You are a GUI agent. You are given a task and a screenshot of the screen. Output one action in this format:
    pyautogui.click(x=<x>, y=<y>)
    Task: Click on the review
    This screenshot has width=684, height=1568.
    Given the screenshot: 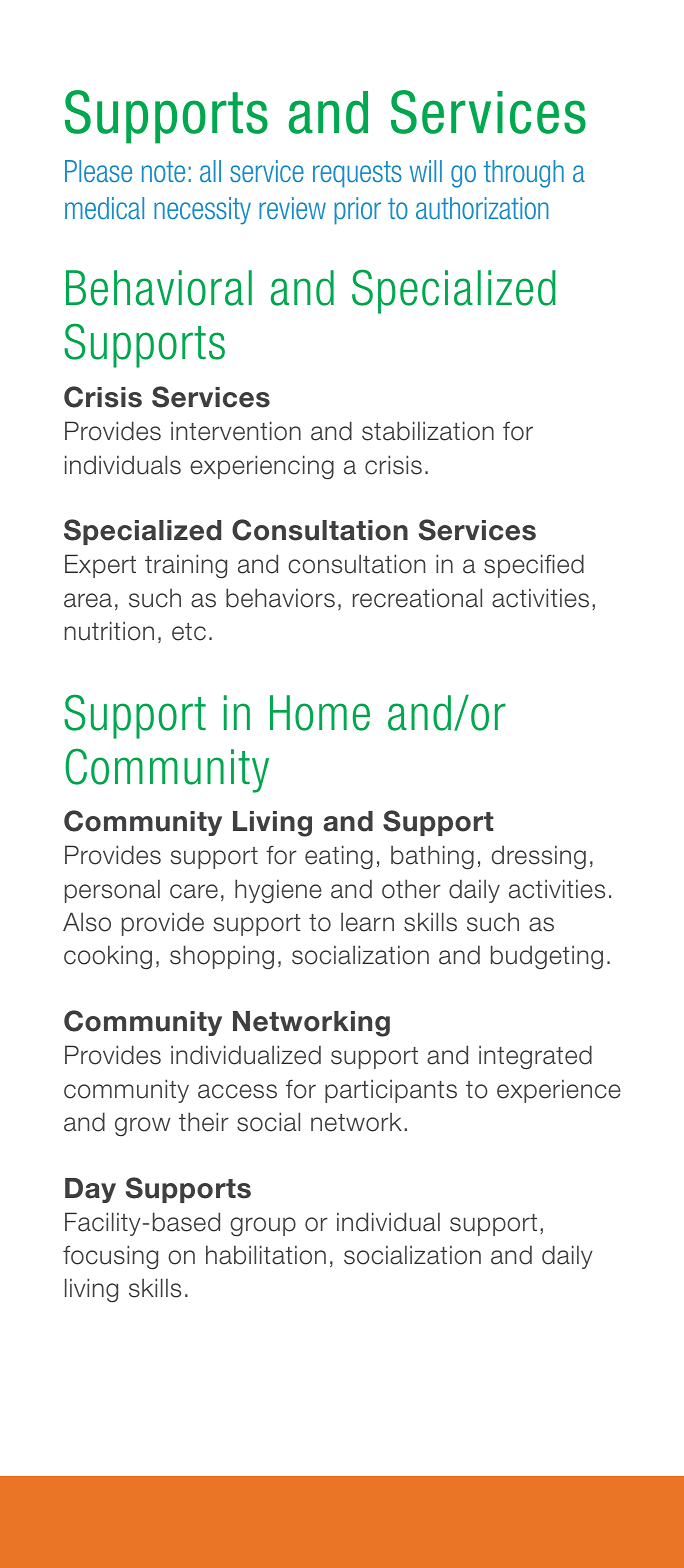 What is the action you would take?
    pyautogui.click(x=292, y=208)
